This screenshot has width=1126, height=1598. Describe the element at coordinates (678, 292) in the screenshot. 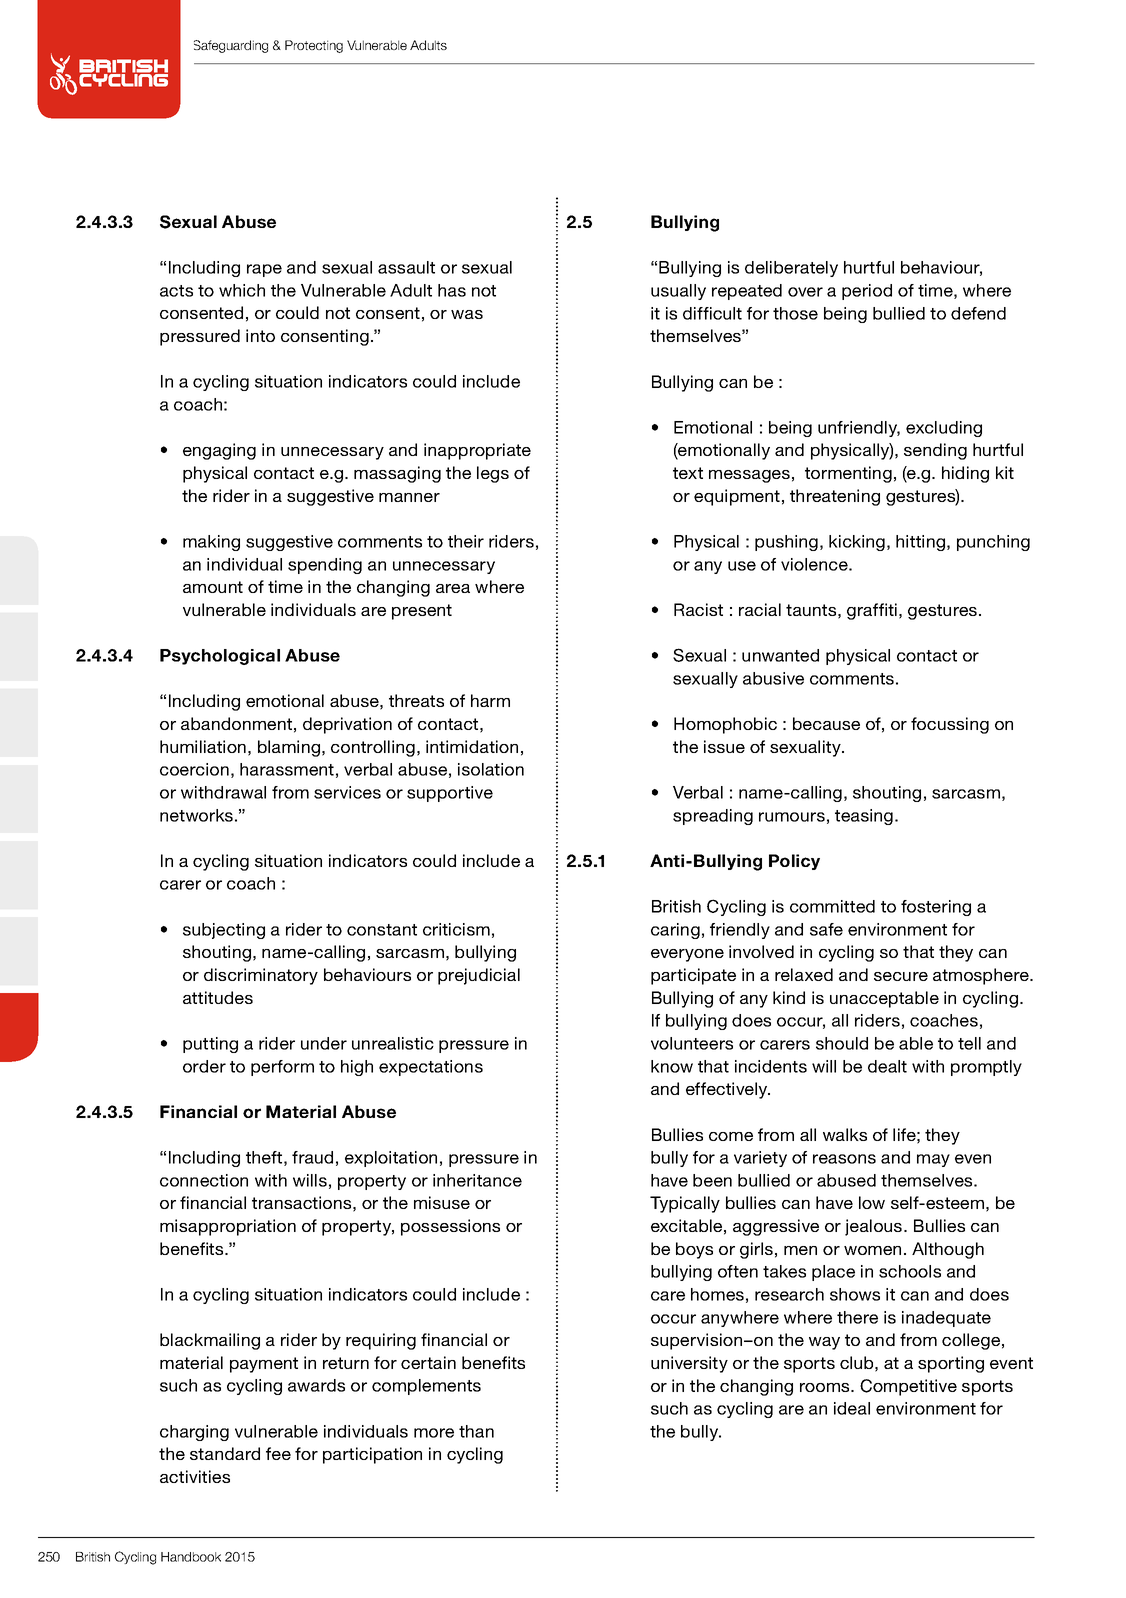

I see `usually` at that location.
